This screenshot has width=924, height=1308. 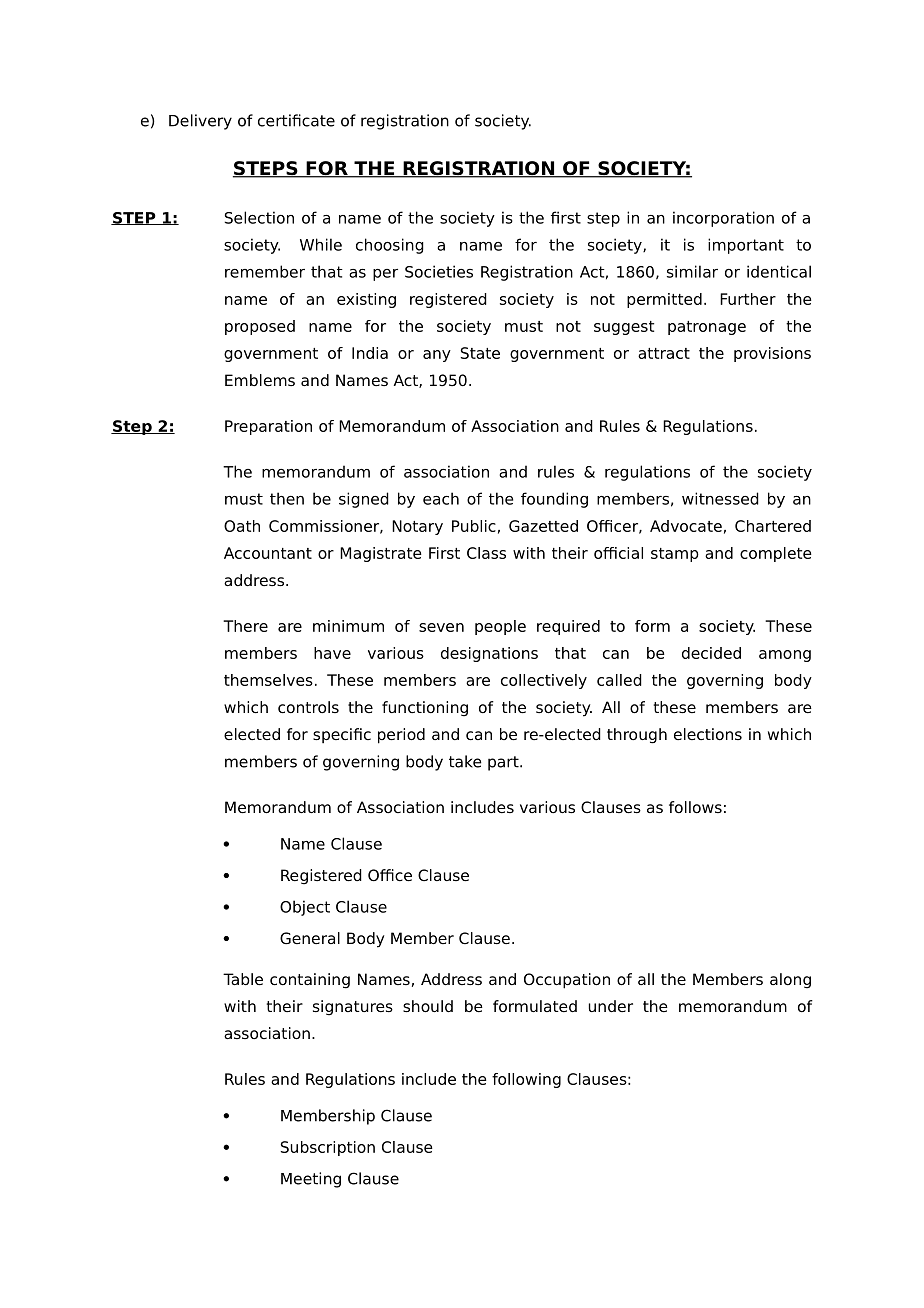 I want to click on certificate, so click(x=296, y=120).
